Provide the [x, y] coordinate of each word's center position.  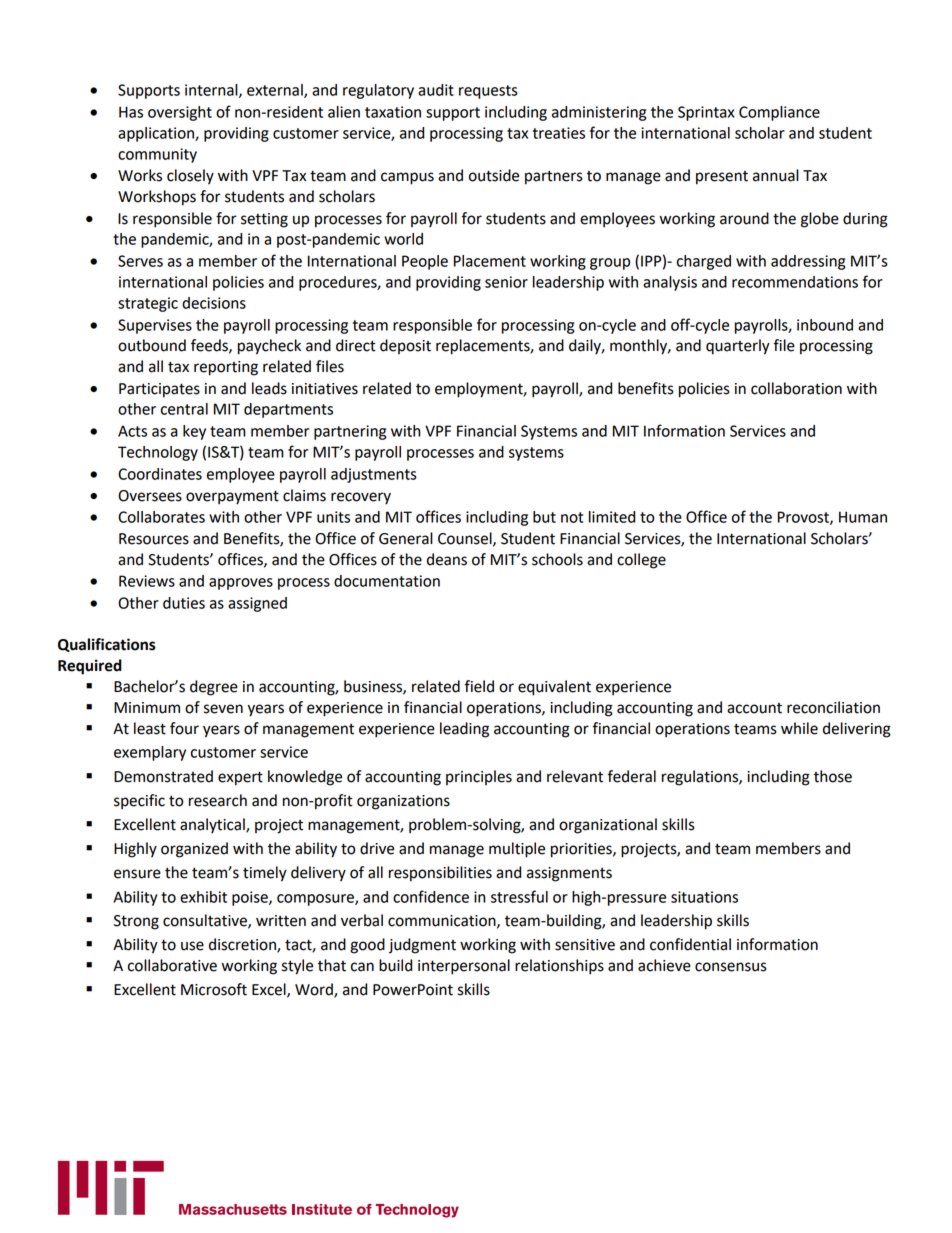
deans [447, 559]
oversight [180, 113]
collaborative [172, 965]
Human [863, 517]
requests [488, 92]
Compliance [779, 113]
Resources [154, 539]
